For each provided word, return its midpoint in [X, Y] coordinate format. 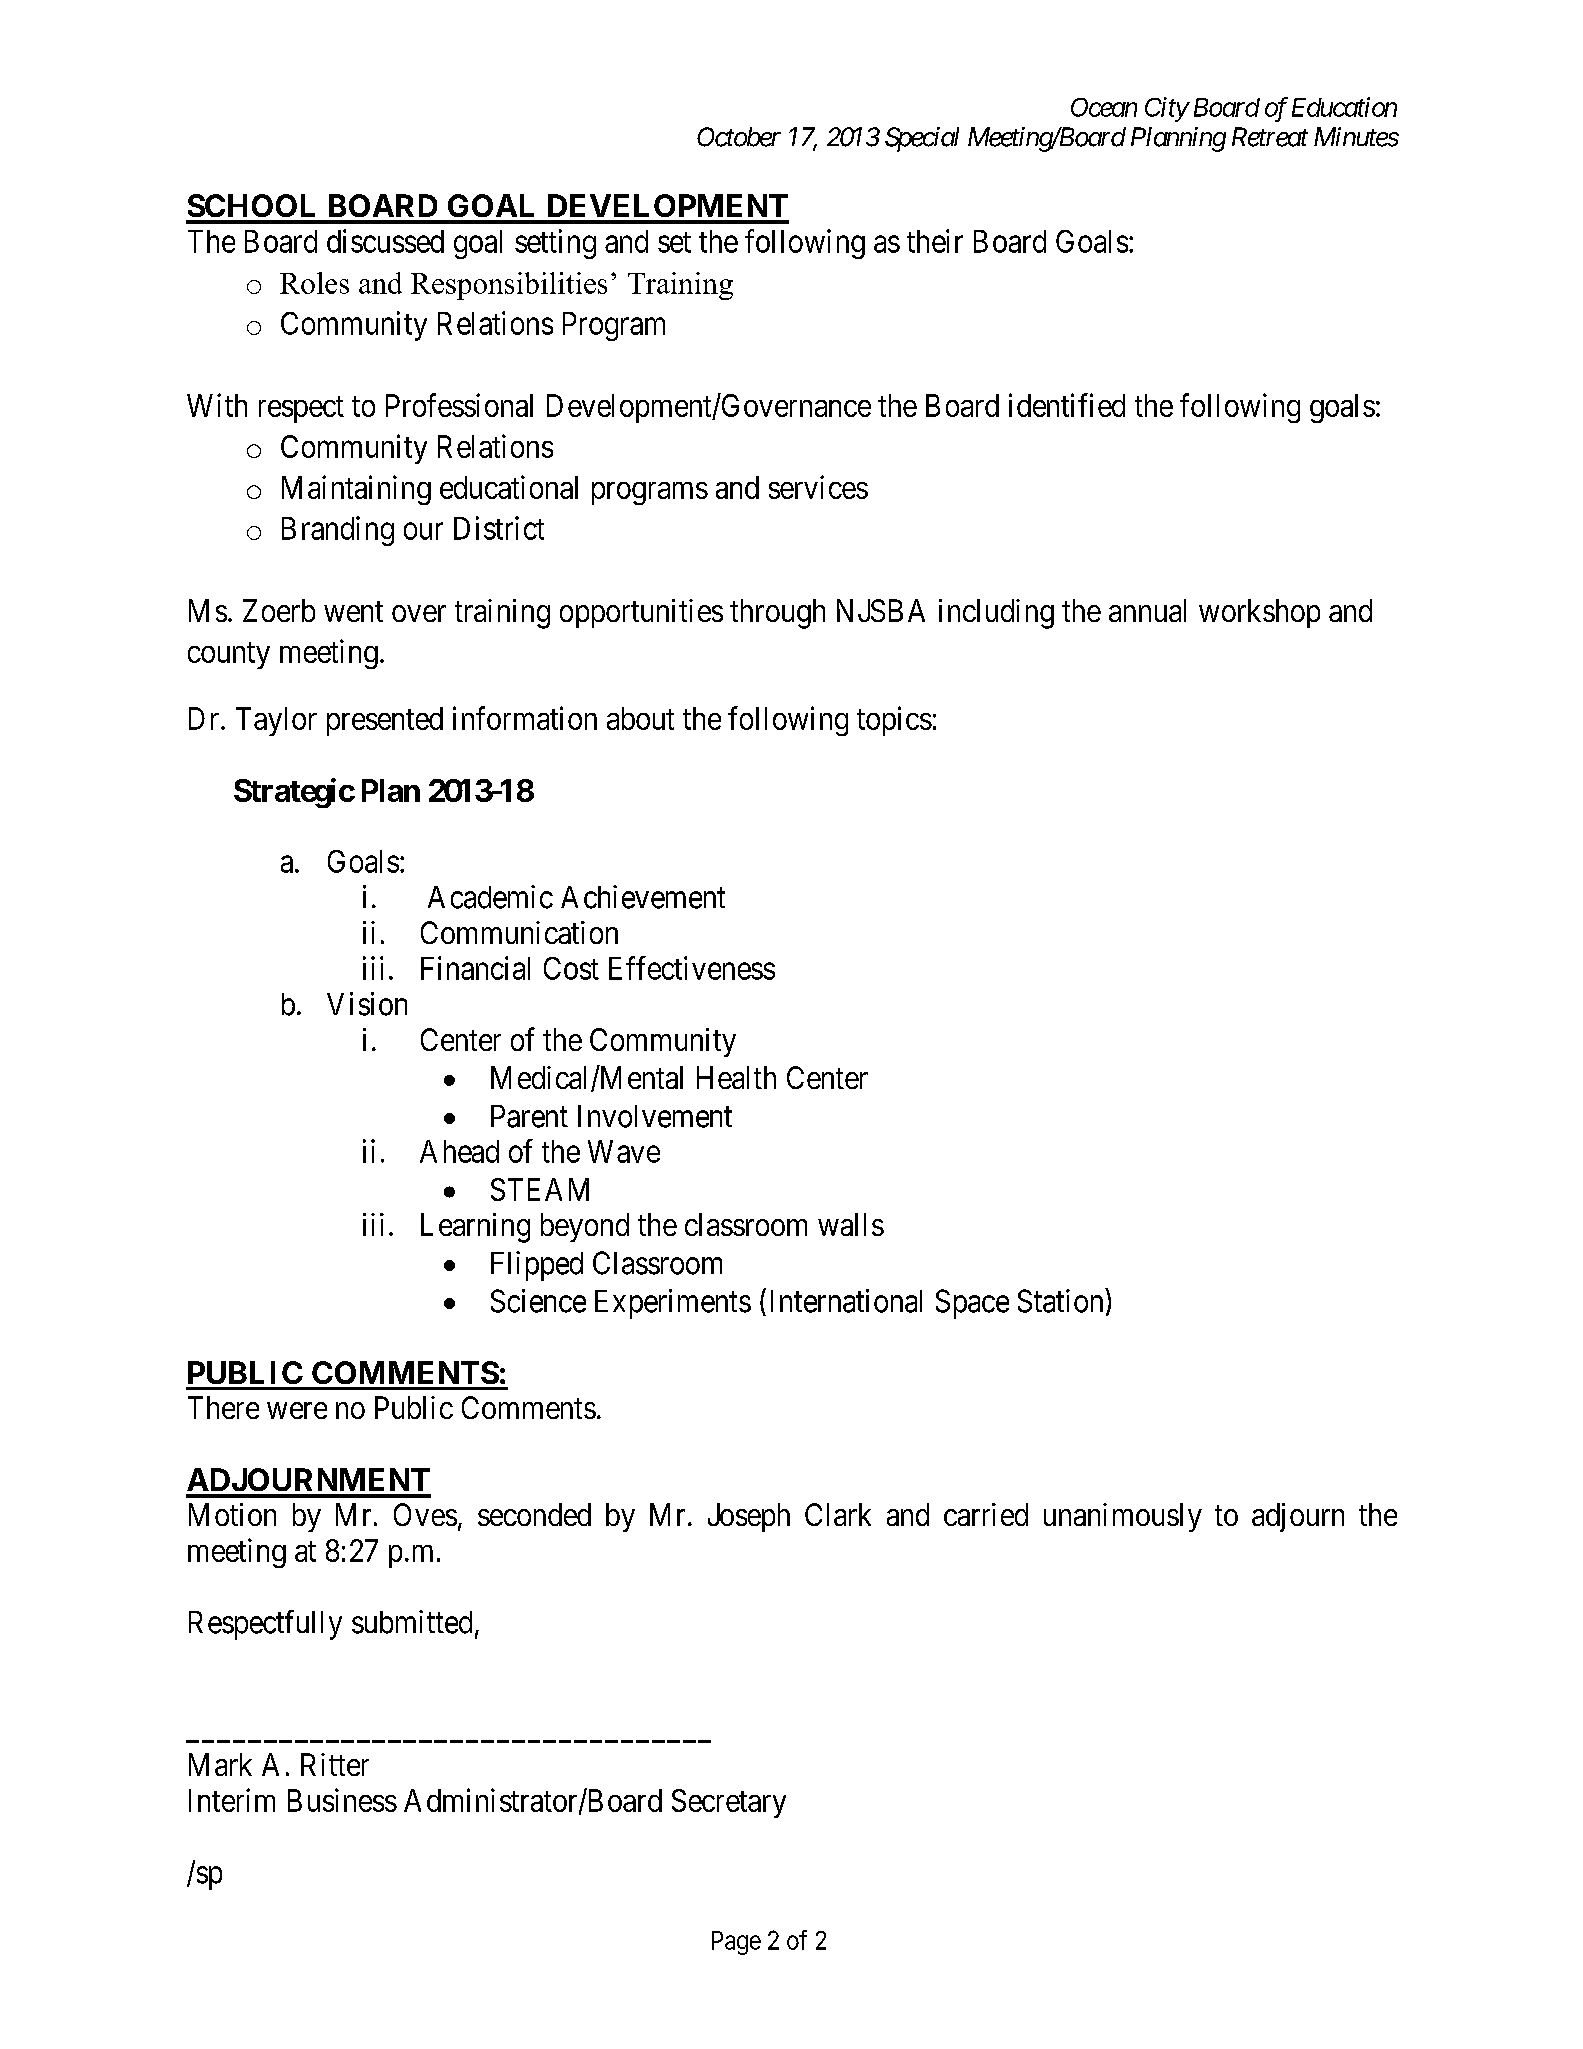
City [1166, 109]
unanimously [1123, 1517]
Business [342, 1800]
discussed [385, 241]
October [739, 137]
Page [736, 1943]
